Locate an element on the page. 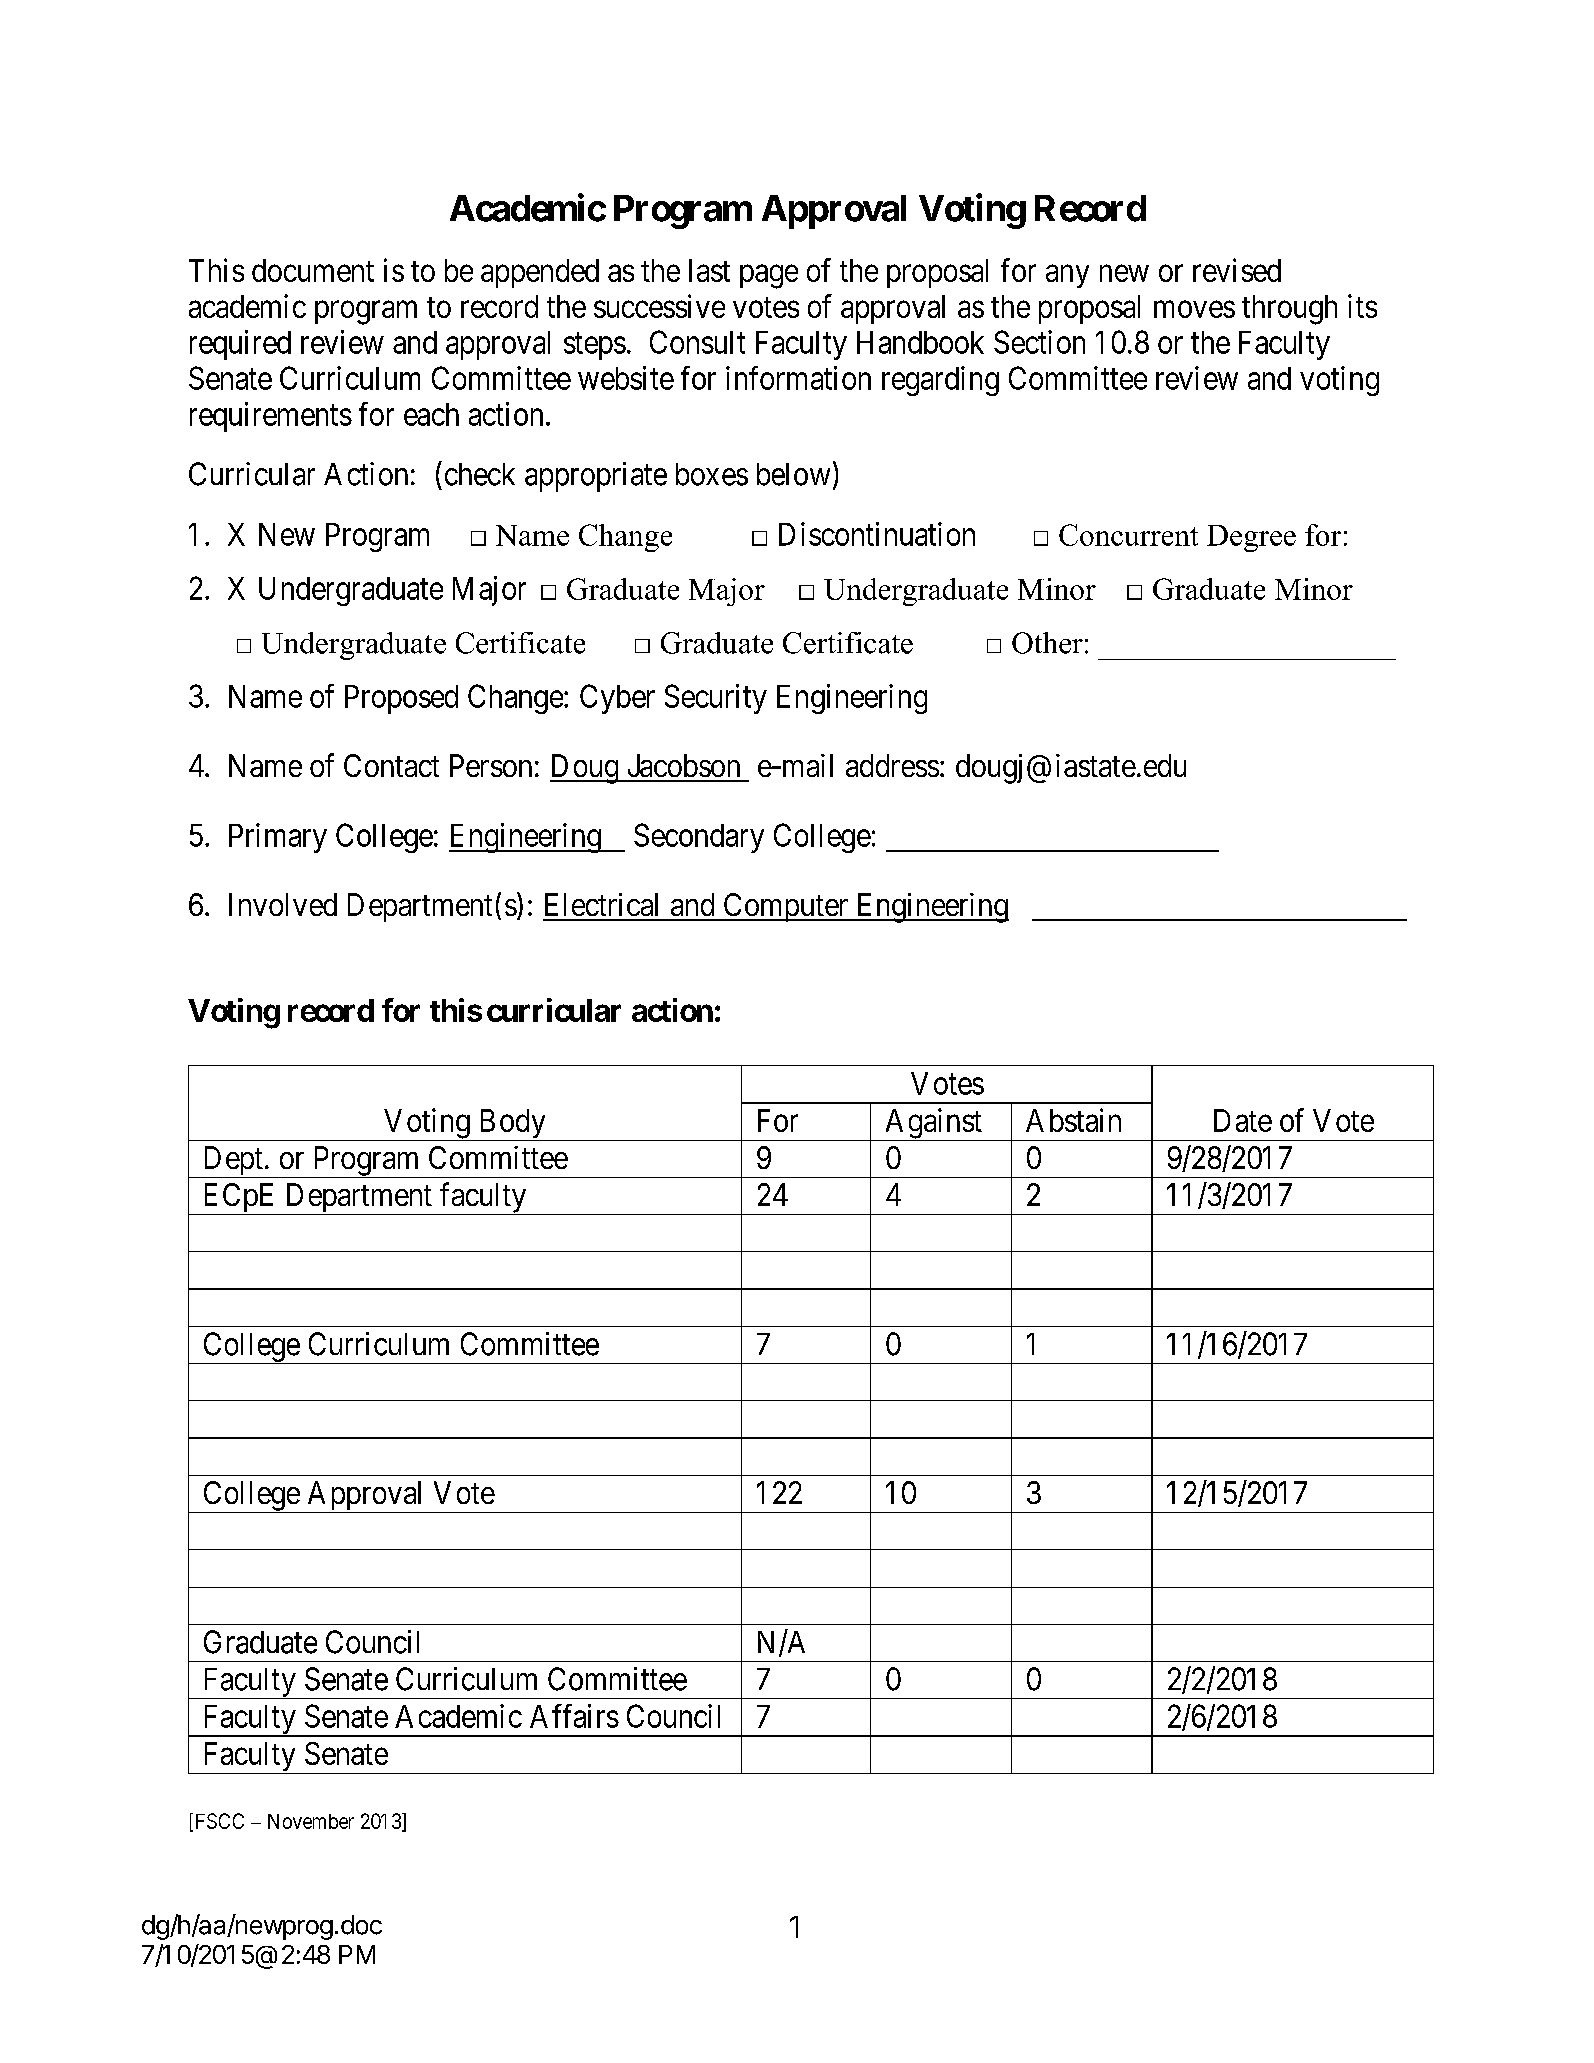 The height and width of the page is (2063, 1594). Date is located at coordinates (1243, 1120).
